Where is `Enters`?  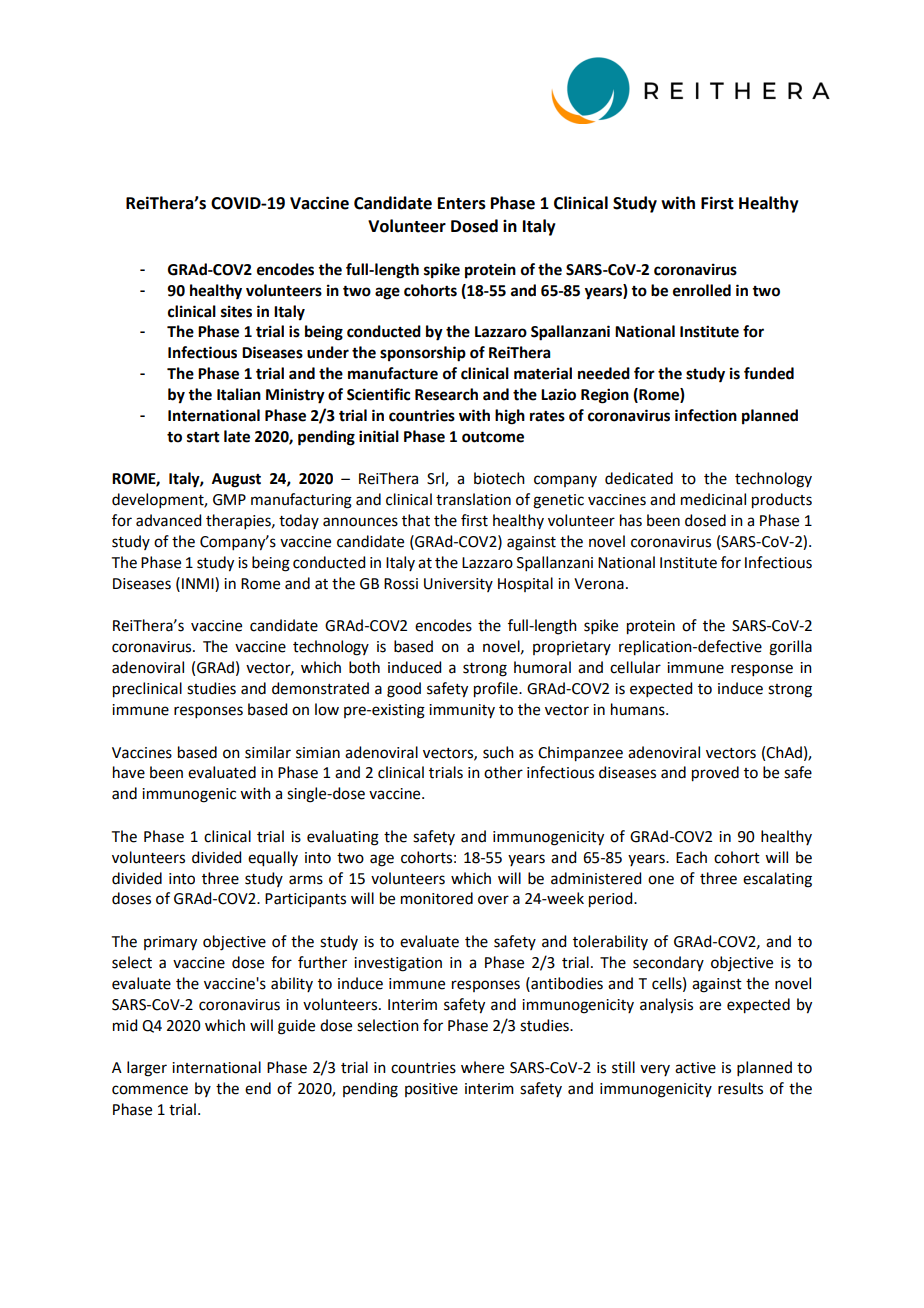
Enters is located at coordinates (462, 203).
